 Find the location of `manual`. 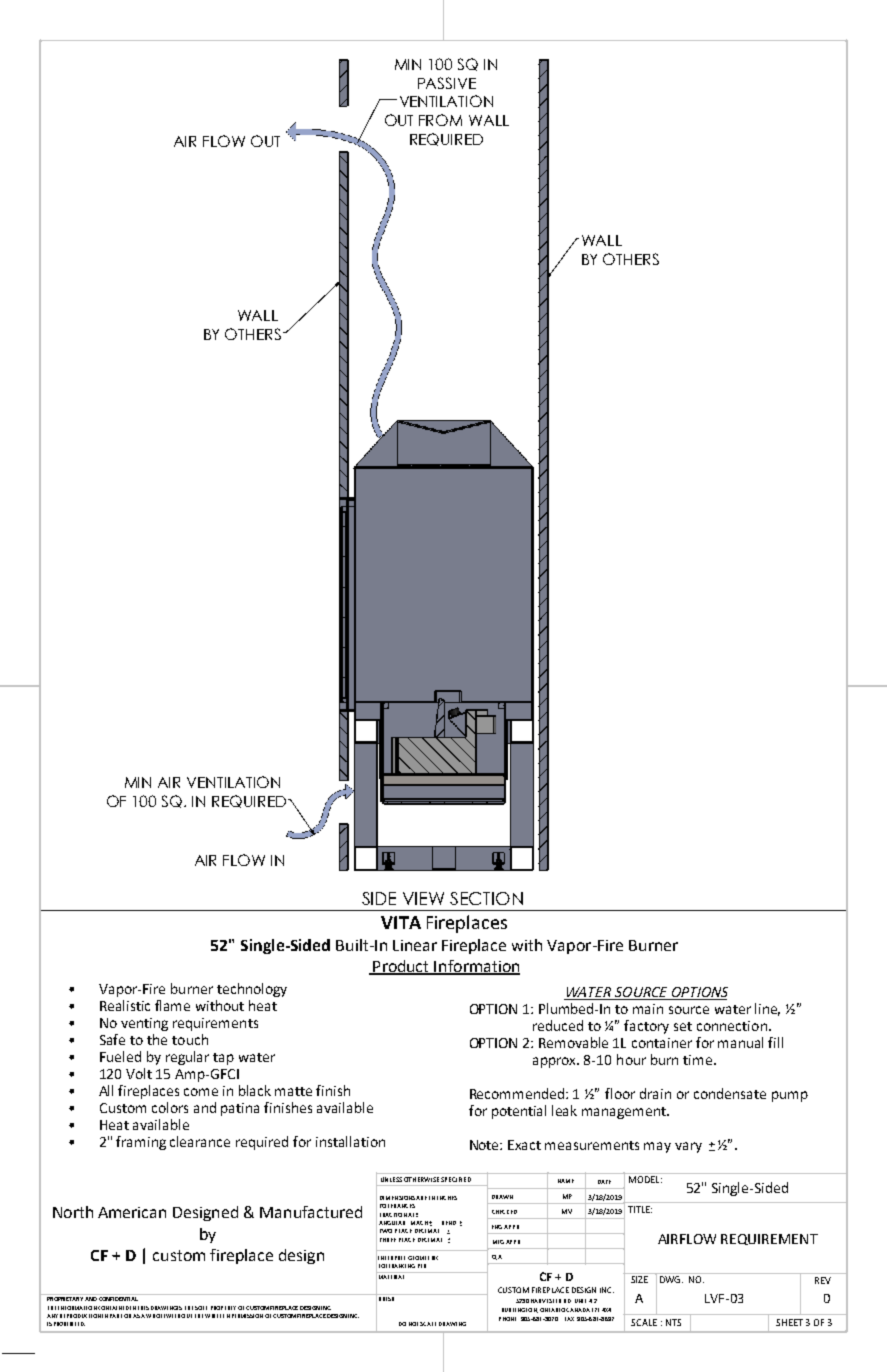

manual is located at coordinates (740, 1042).
